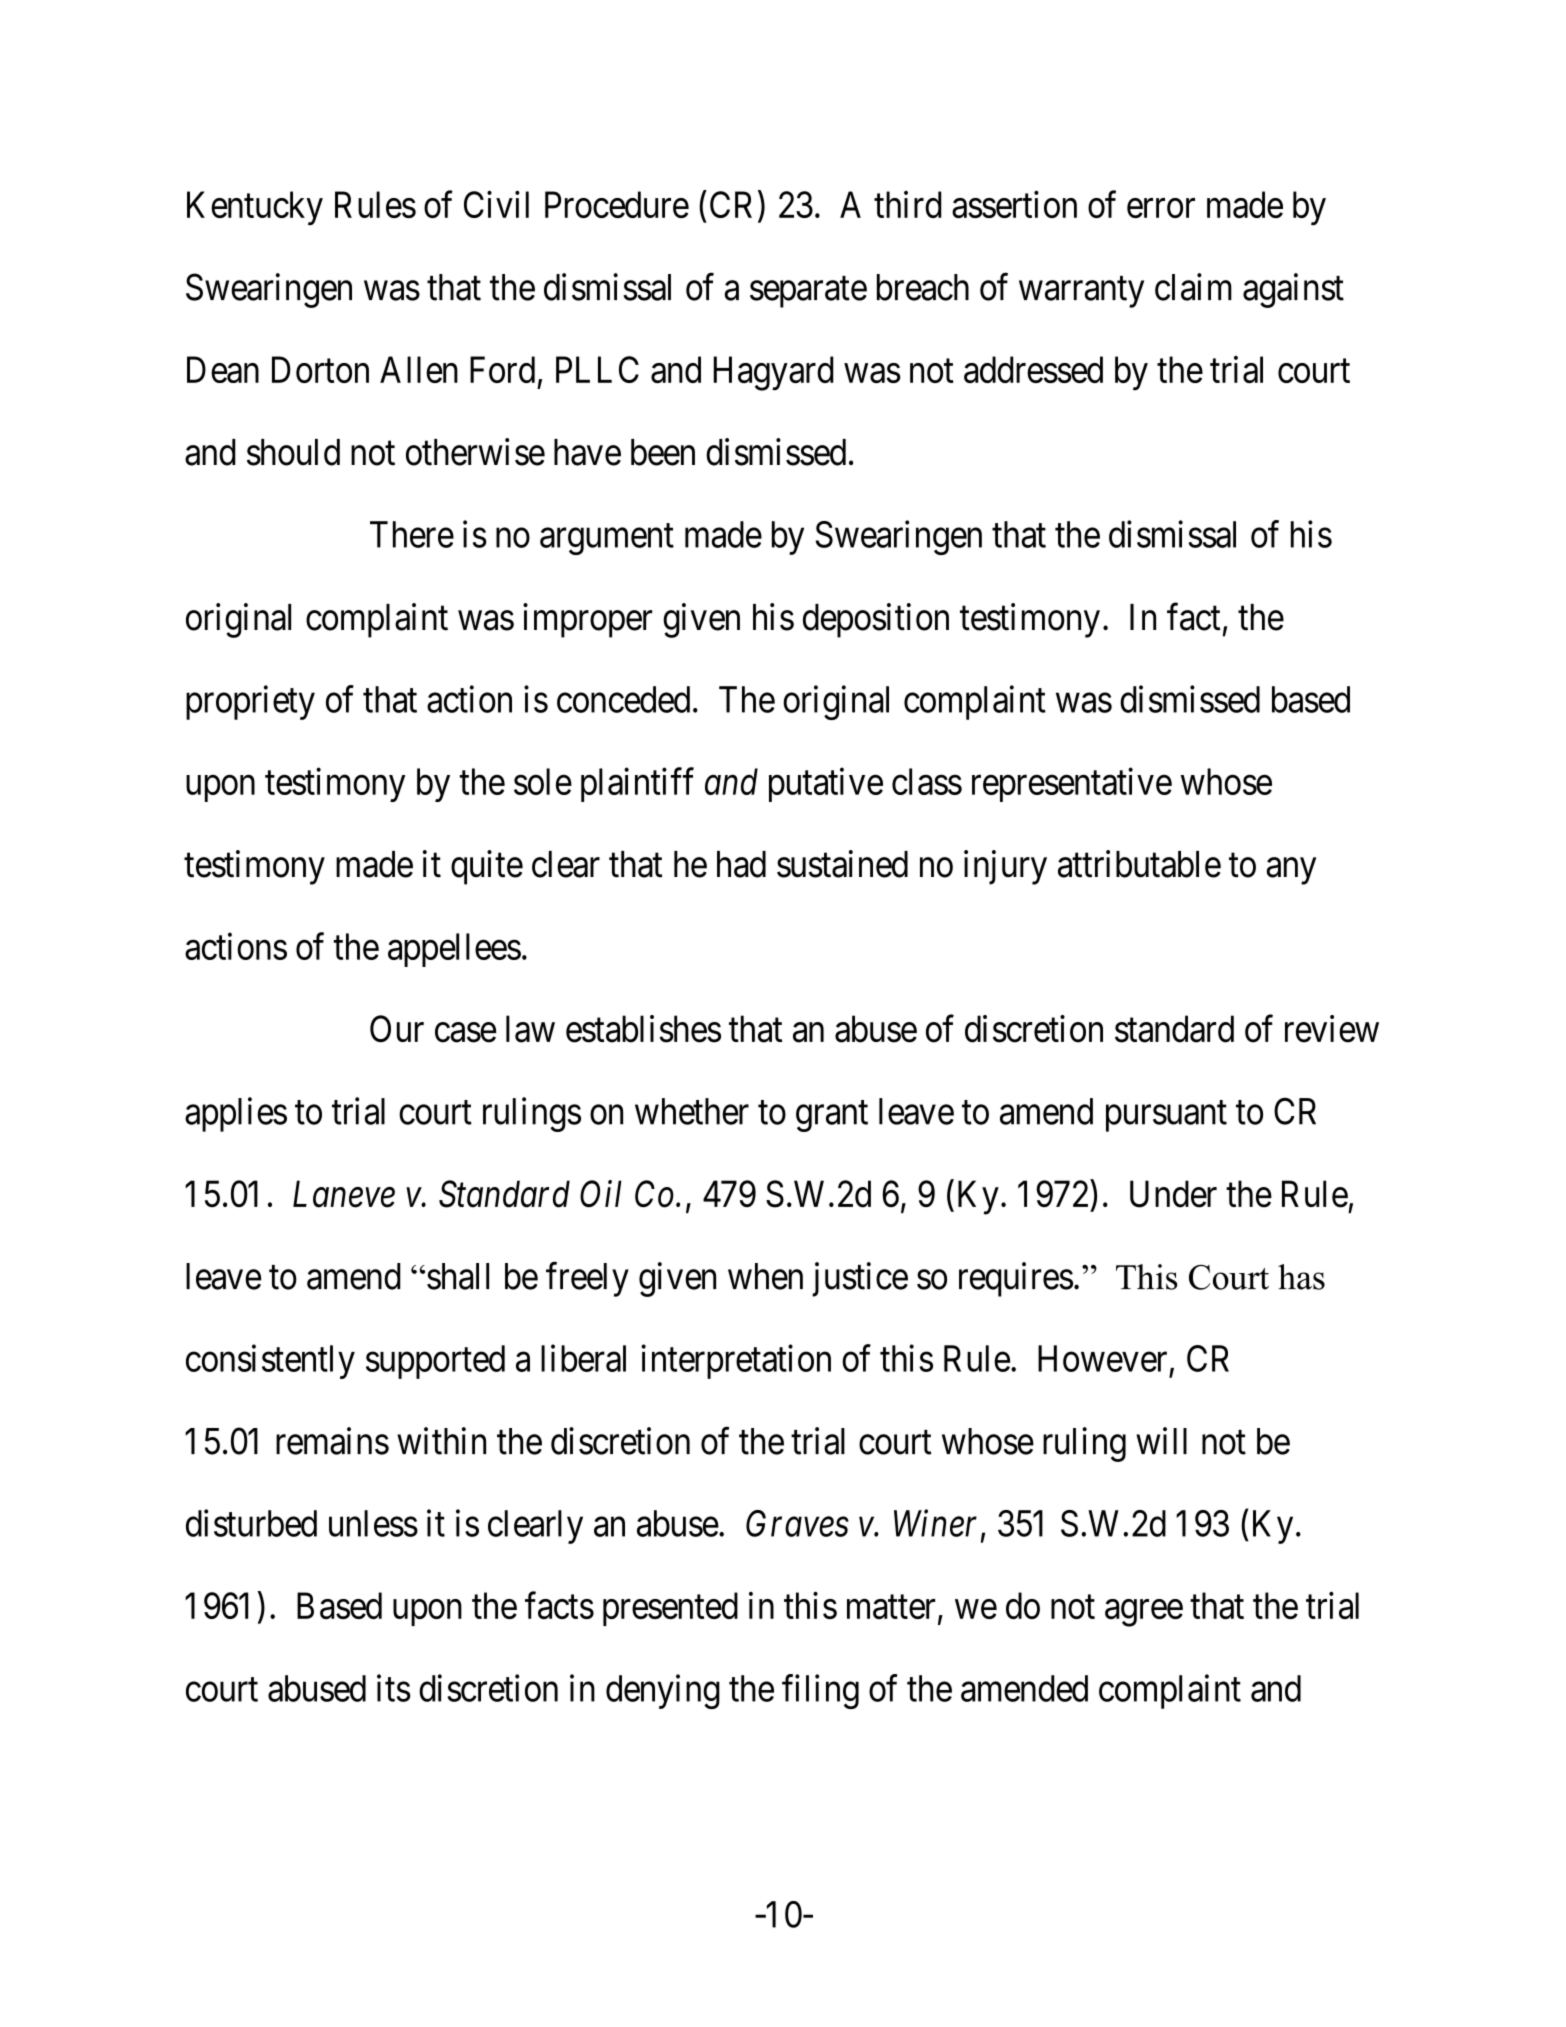  What do you see at coordinates (832, 1116) in the image?
I see `grant` at bounding box center [832, 1116].
